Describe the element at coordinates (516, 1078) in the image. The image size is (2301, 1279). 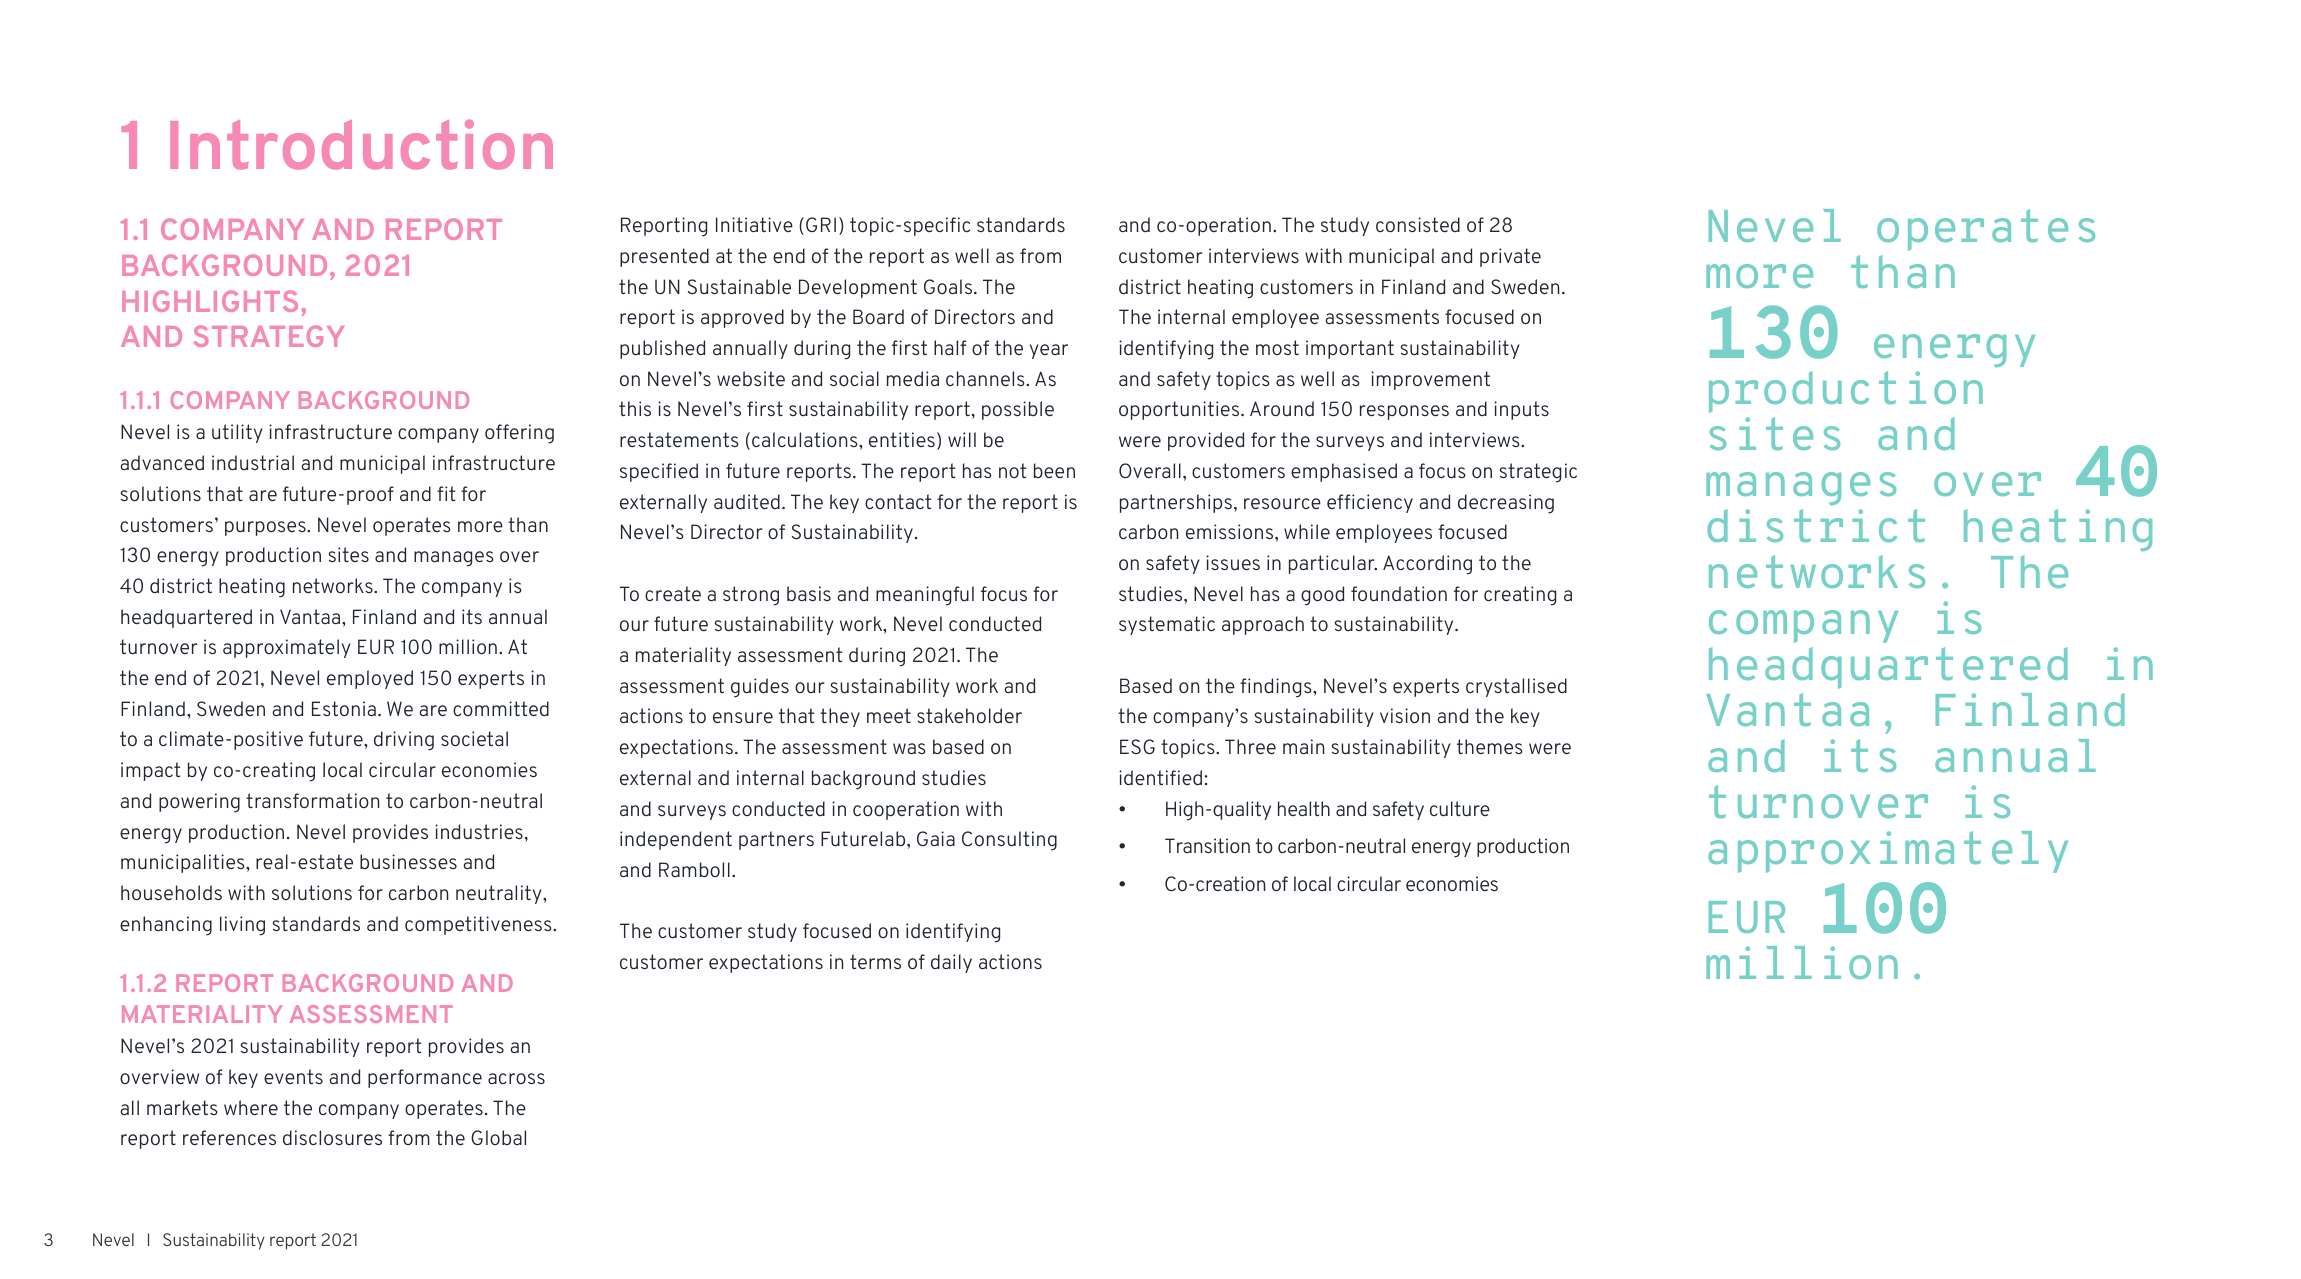
I see `across` at that location.
